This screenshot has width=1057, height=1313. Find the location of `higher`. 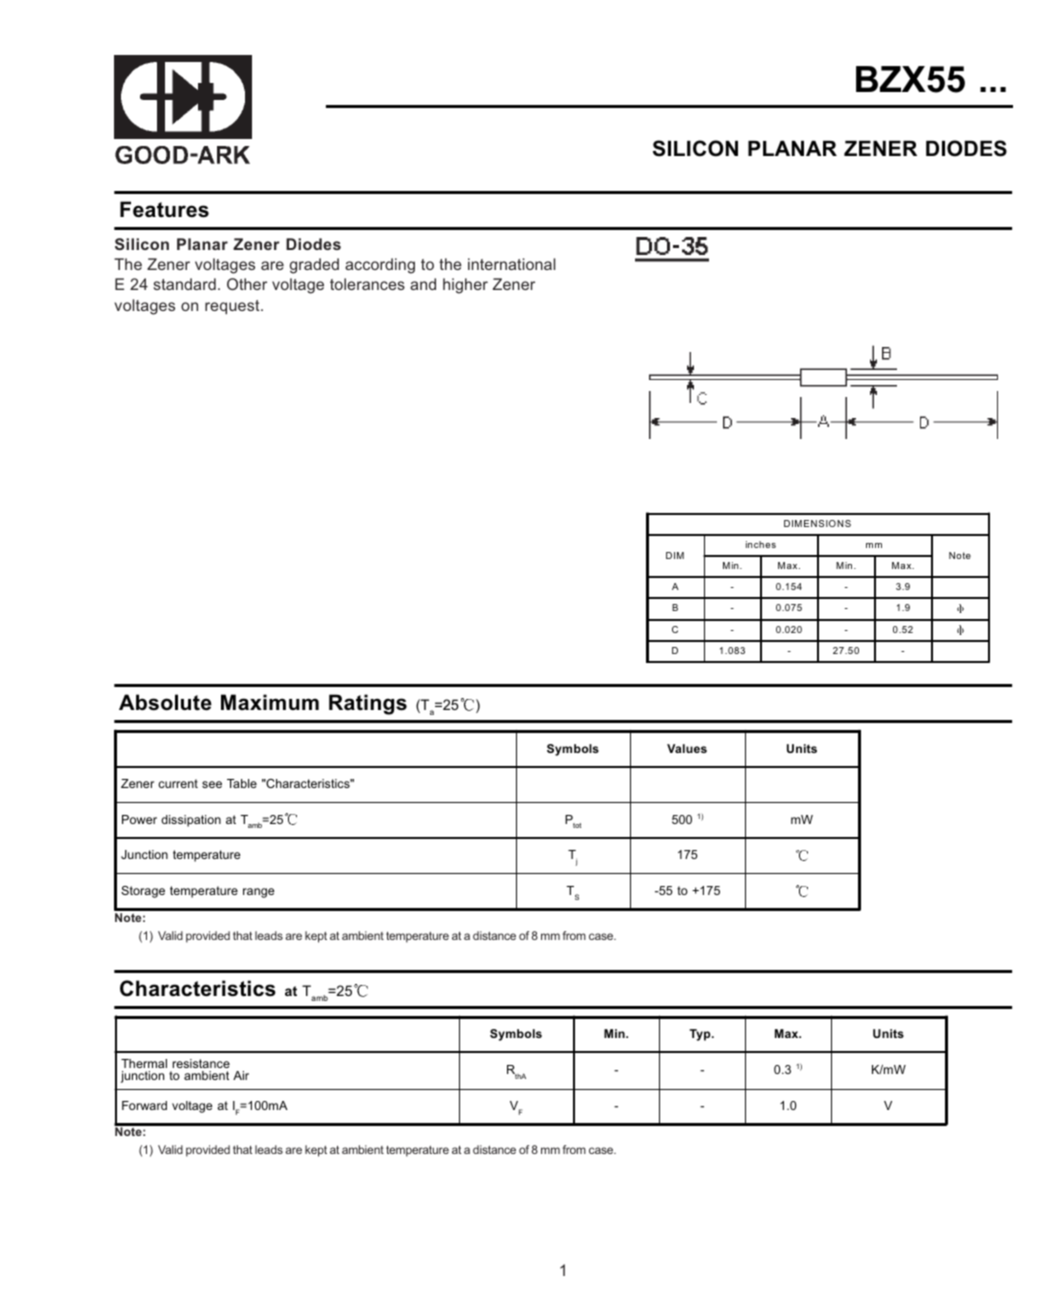

higher is located at coordinates (465, 286).
